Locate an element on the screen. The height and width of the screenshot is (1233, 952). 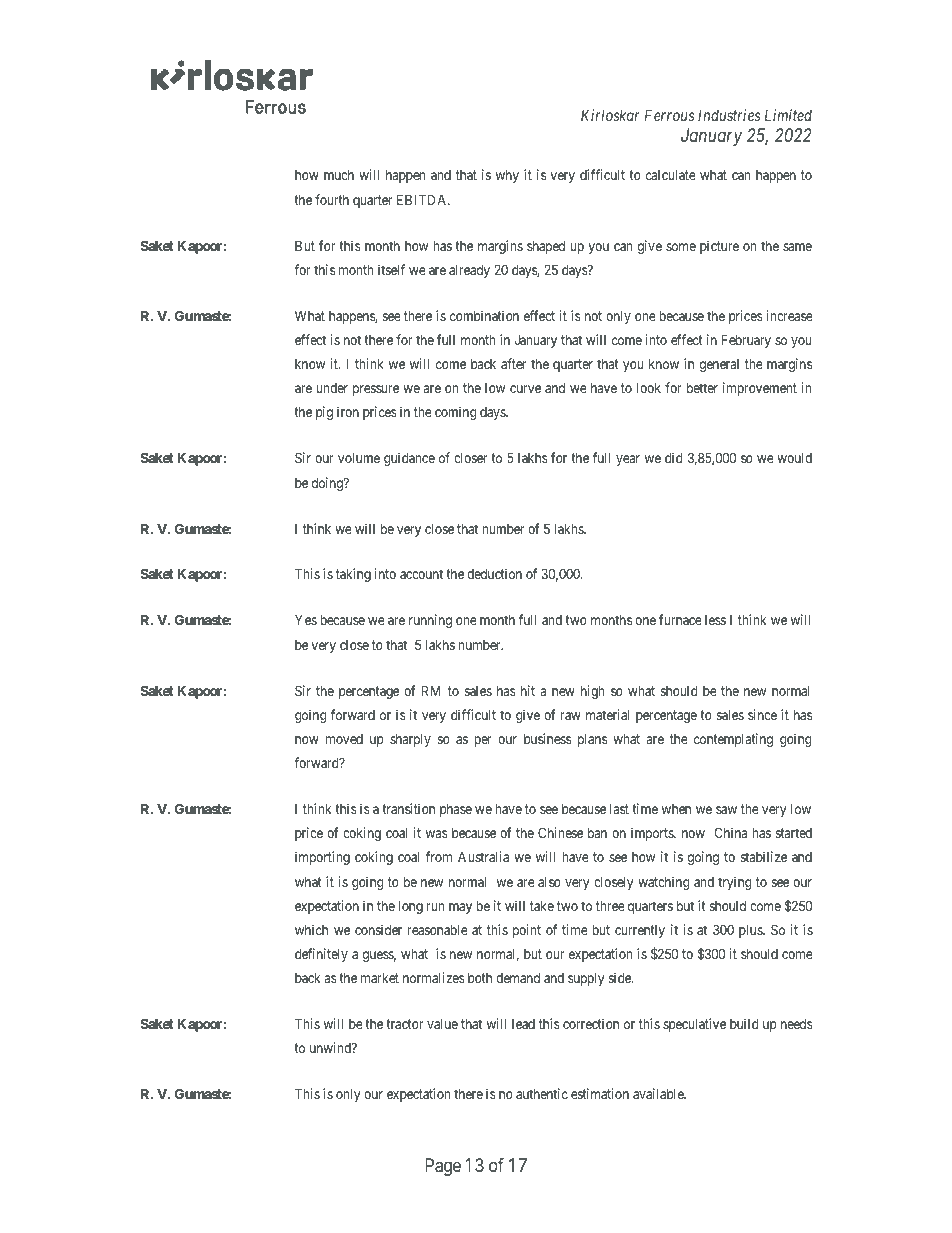
trying is located at coordinates (734, 883).
